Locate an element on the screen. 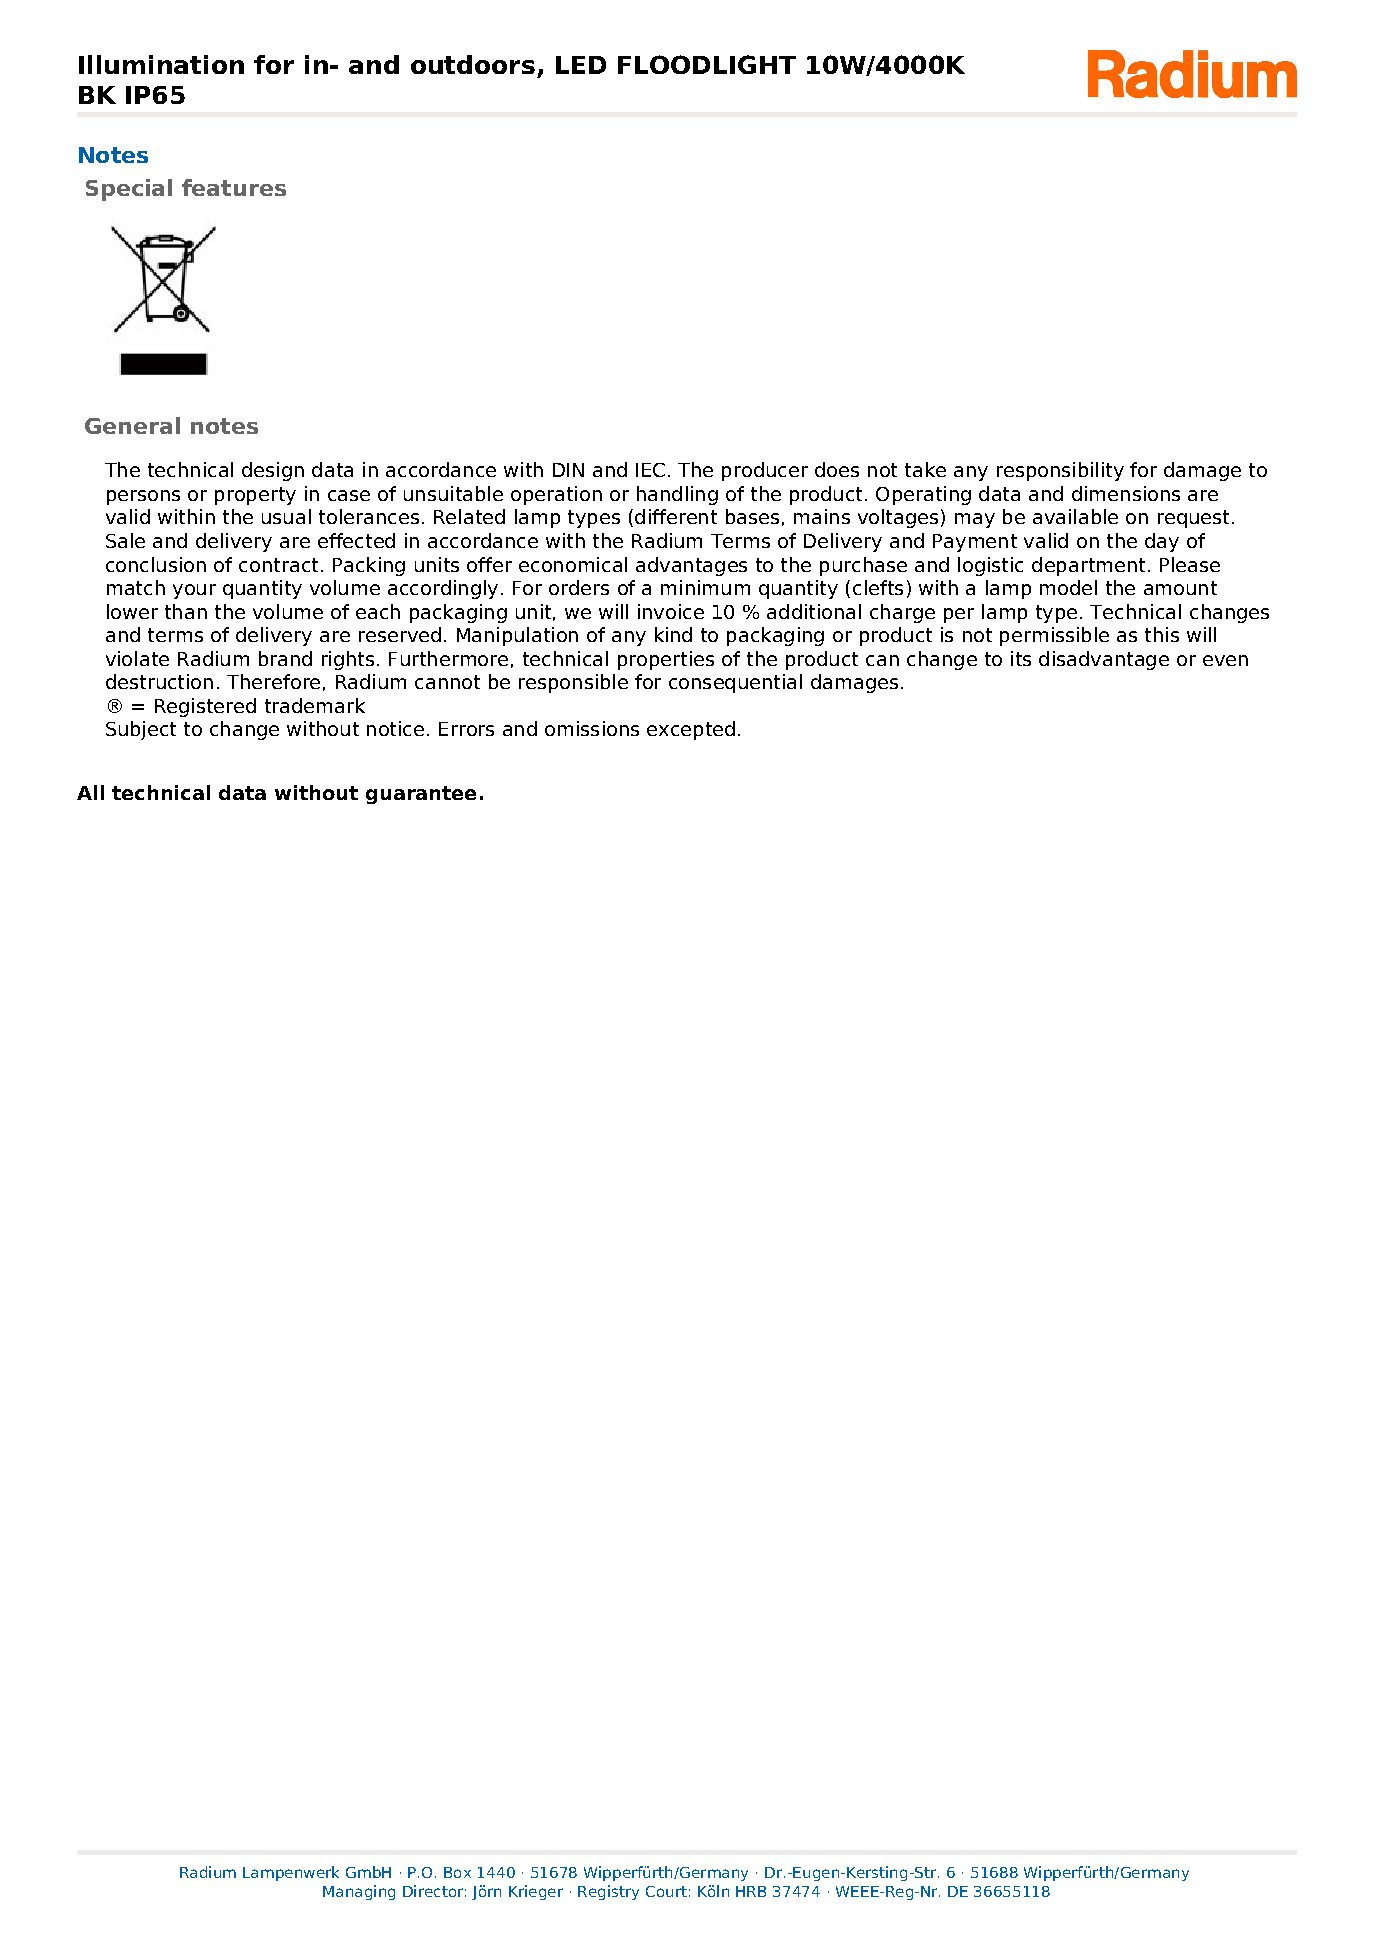 Image resolution: width=1374 pixels, height=1944 pixels. All is located at coordinates (90, 792).
